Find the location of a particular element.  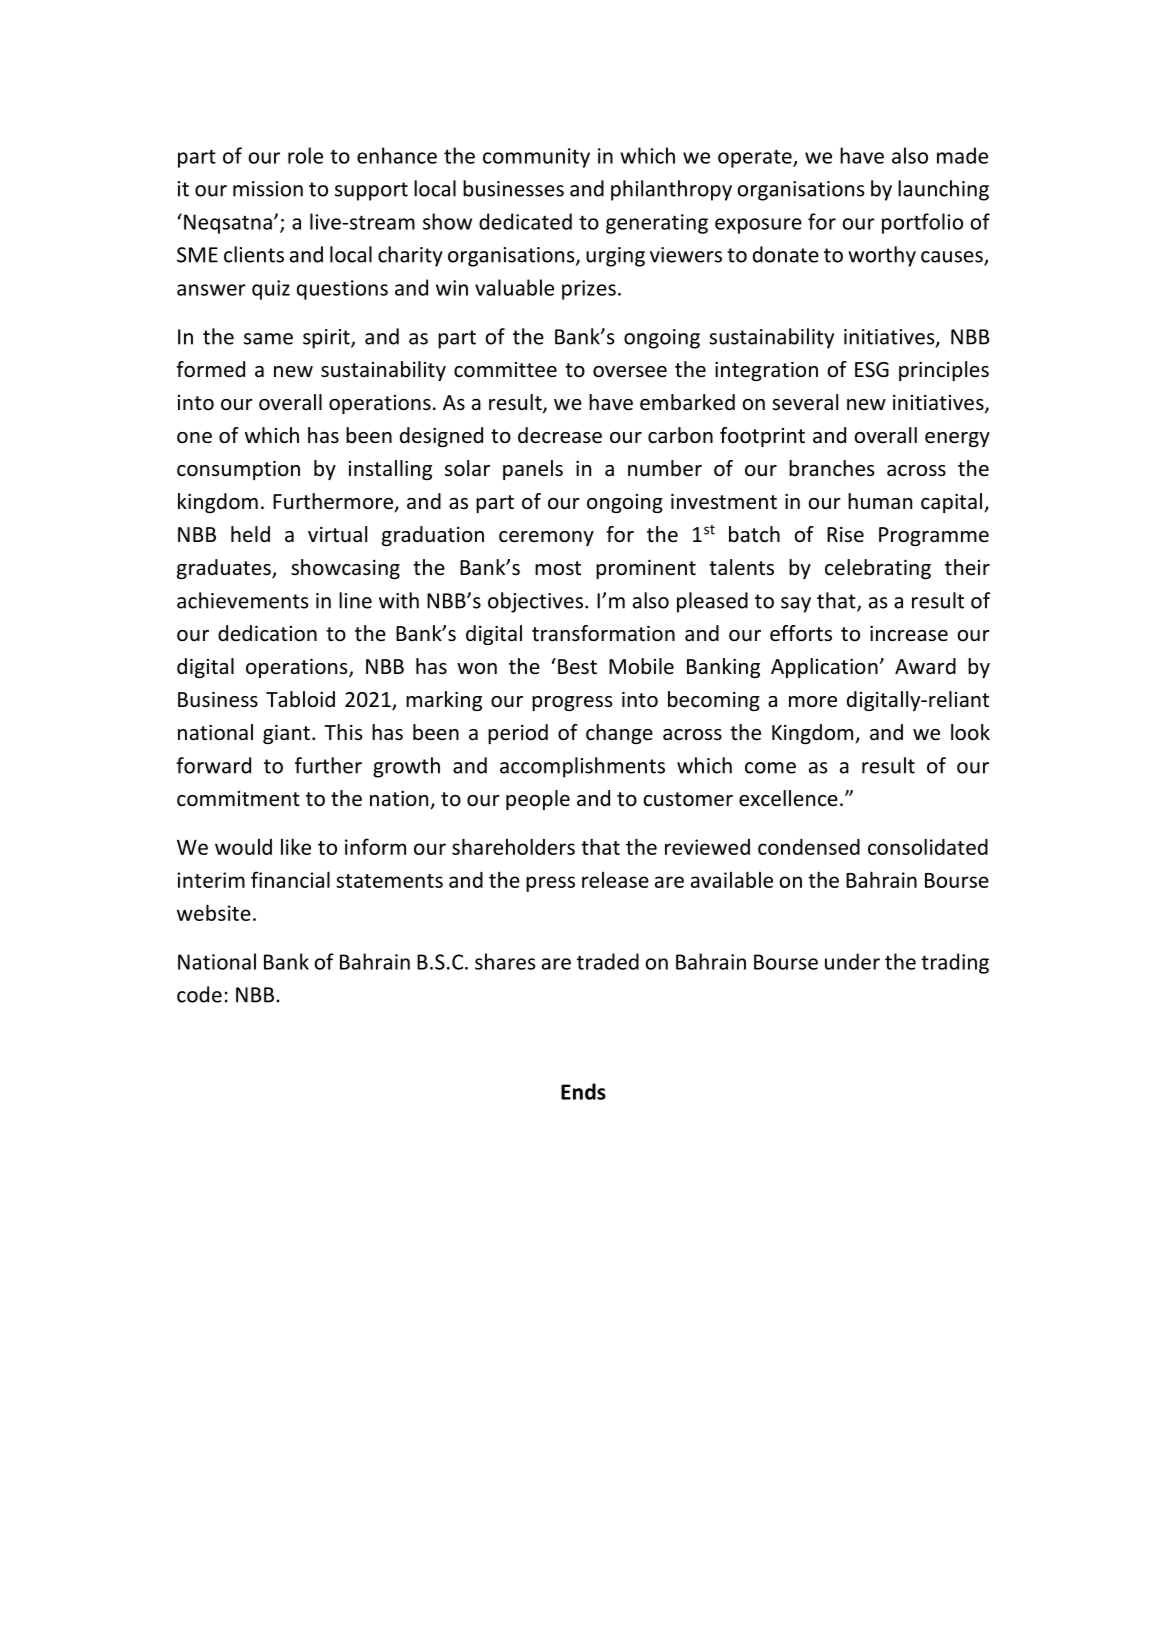

ceremony is located at coordinates (546, 538).
